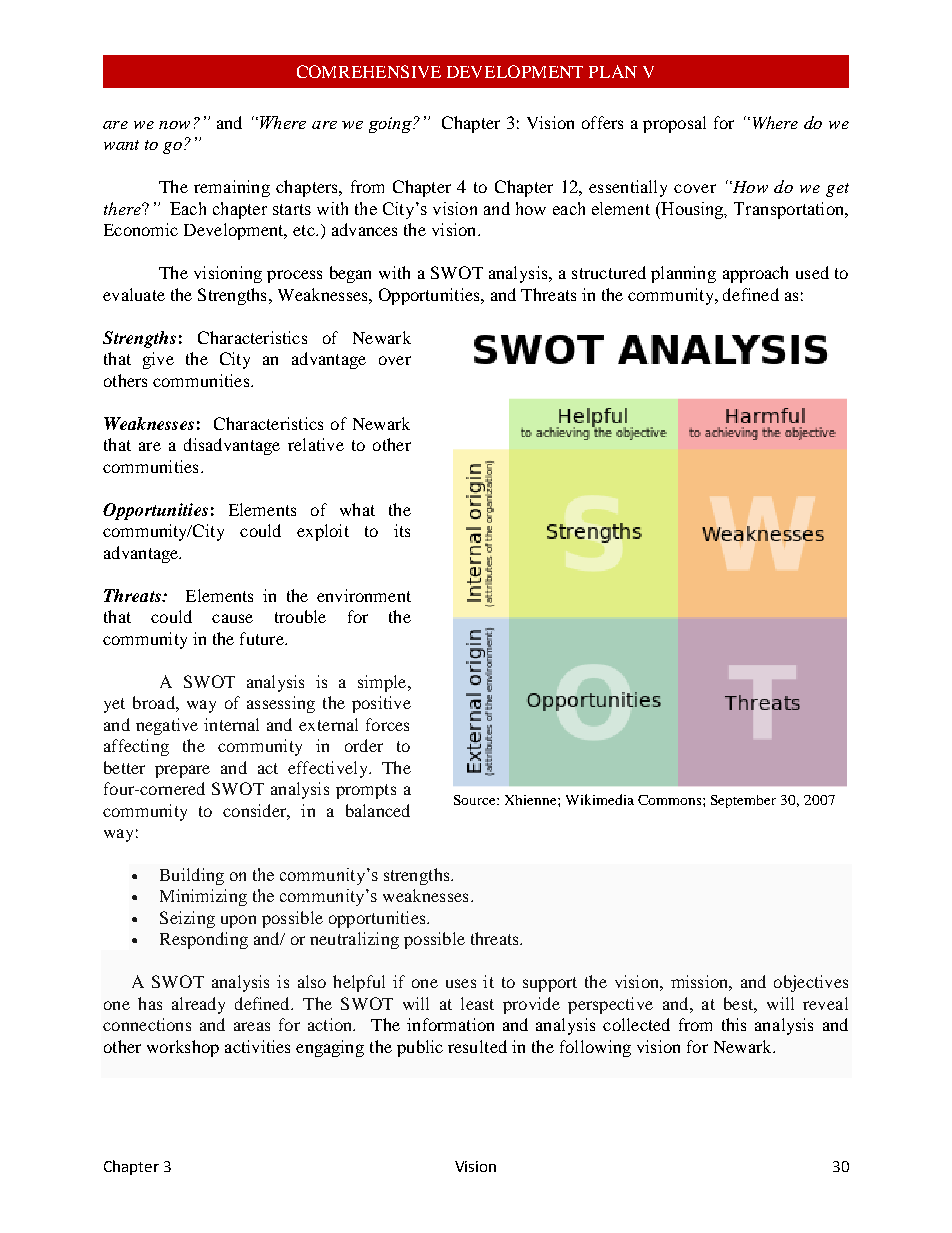  Describe the element at coordinates (174, 125) in the screenshot. I see `now` at that location.
